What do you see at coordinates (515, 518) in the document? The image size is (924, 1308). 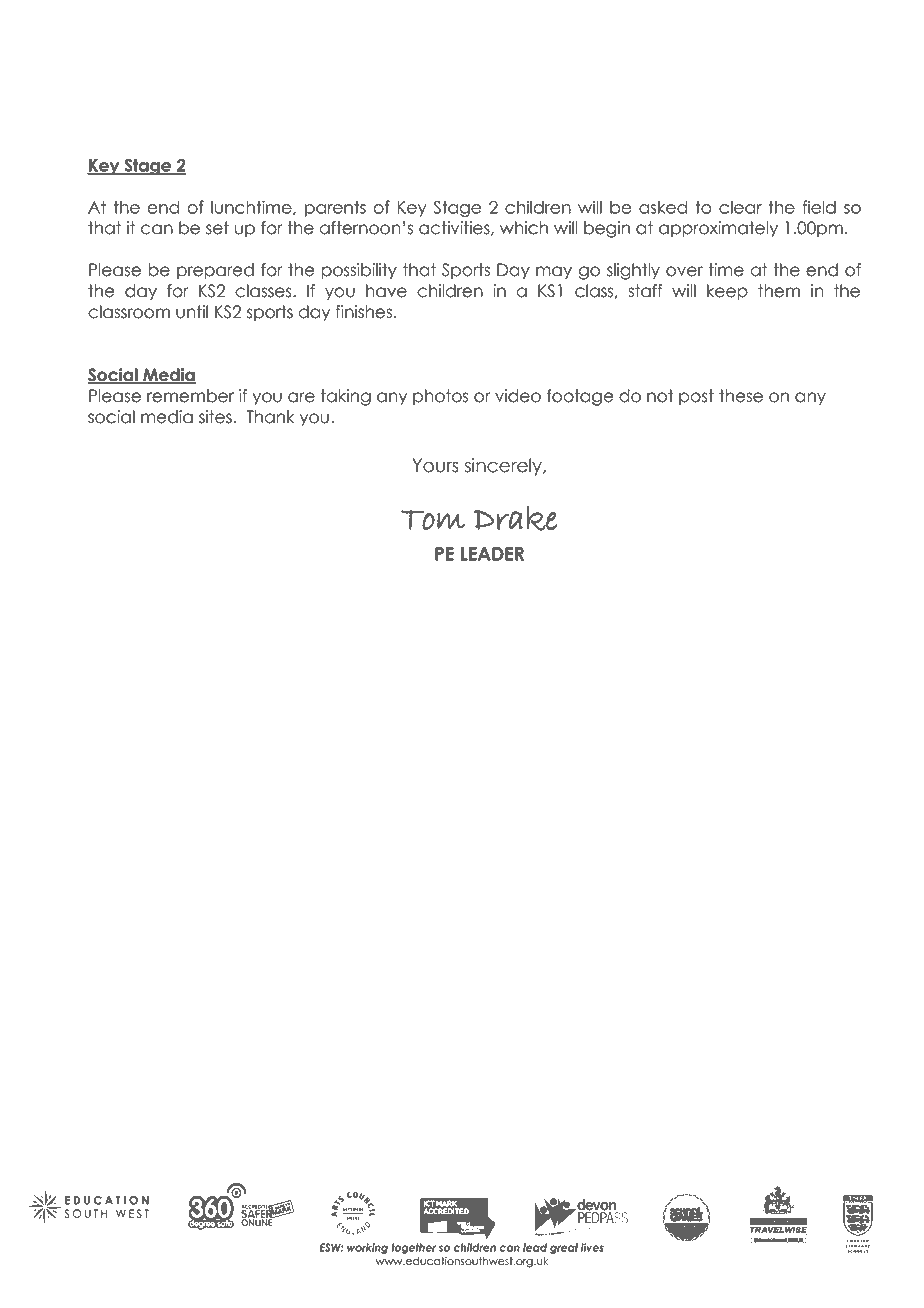 I see `Drake` at bounding box center [515, 518].
